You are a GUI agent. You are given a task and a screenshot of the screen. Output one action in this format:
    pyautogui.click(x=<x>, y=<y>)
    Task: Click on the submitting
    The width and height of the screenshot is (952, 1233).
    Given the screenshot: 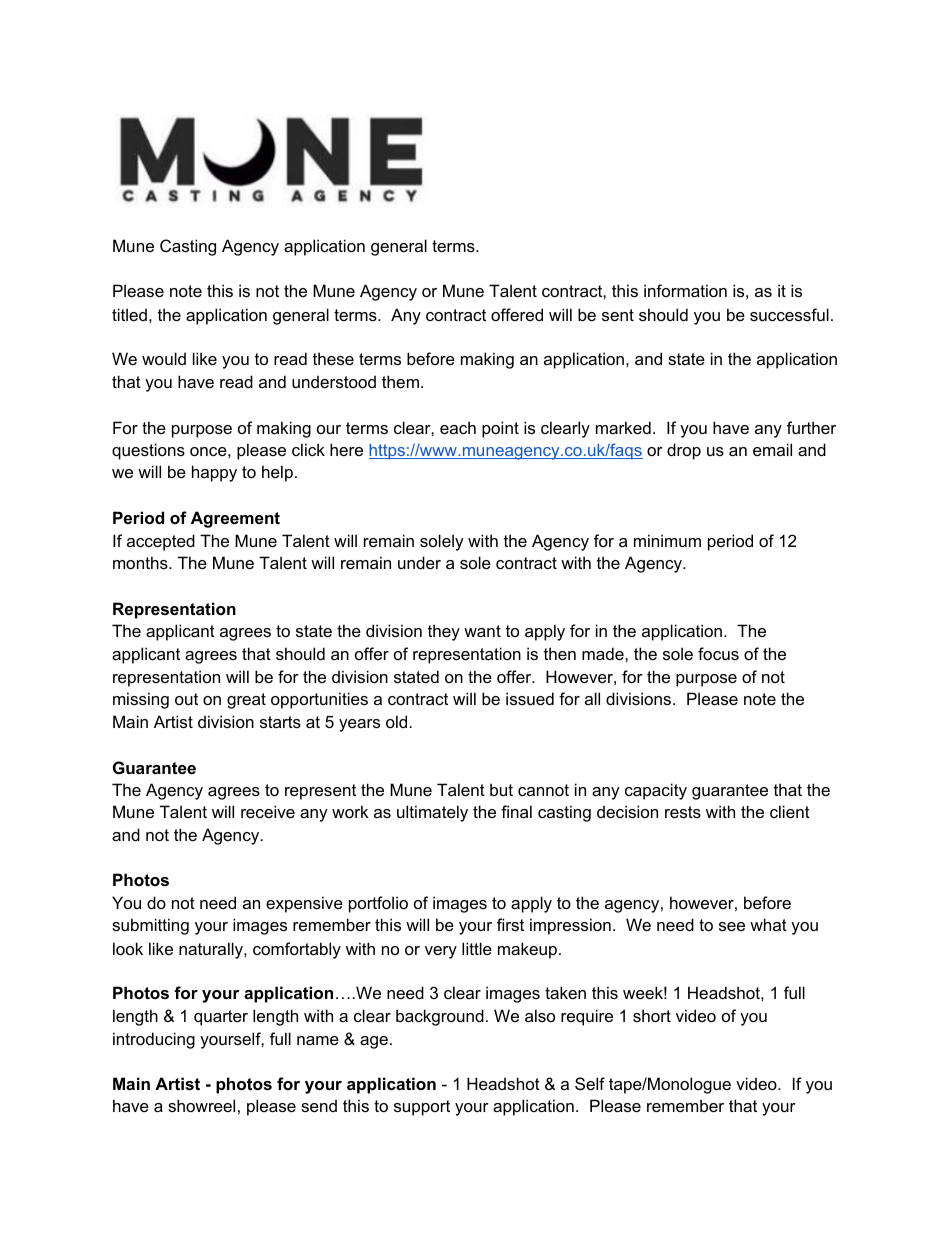 What is the action you would take?
    pyautogui.click(x=150, y=926)
